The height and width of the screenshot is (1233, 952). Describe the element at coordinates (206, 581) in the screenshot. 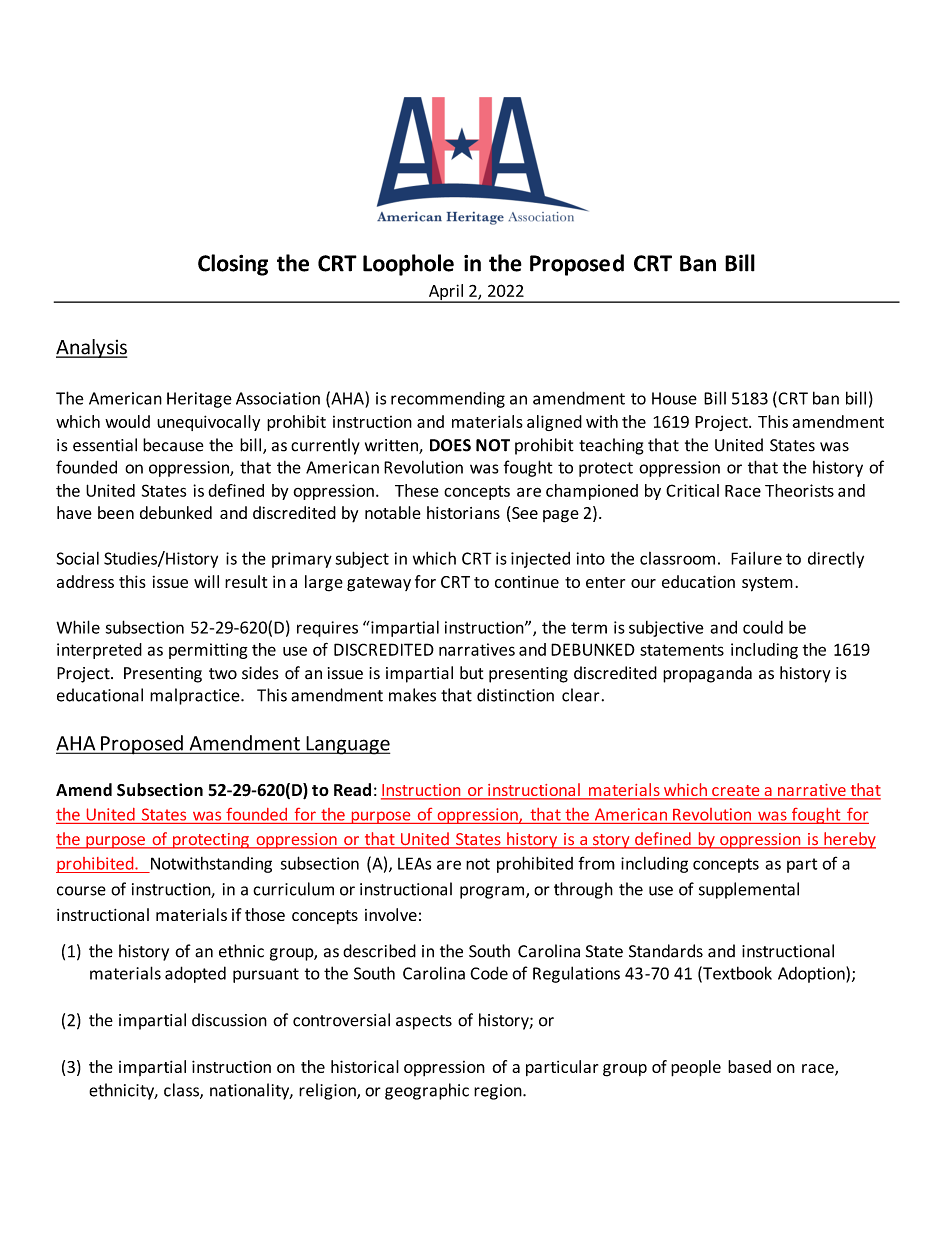

I see `will` at that location.
